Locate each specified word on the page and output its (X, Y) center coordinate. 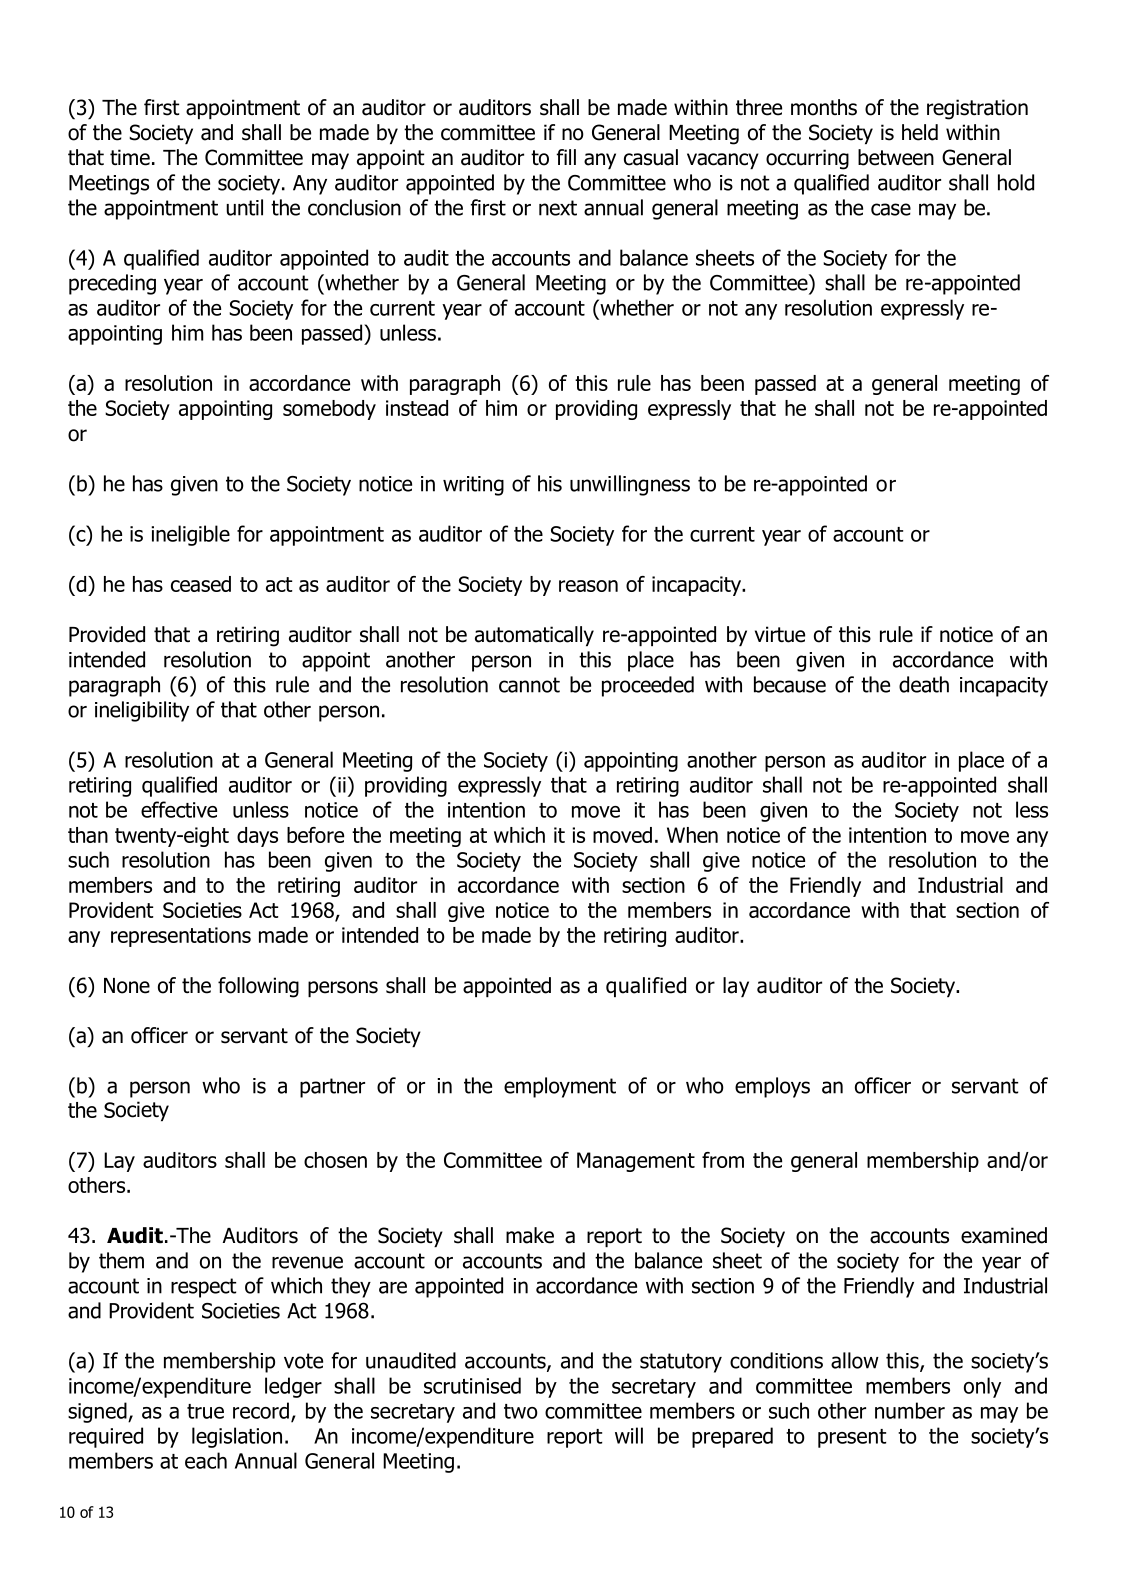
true (205, 1411)
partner (332, 1088)
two (521, 1411)
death (924, 684)
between (896, 157)
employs (772, 1087)
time (130, 157)
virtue (780, 634)
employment (560, 1087)
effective (179, 809)
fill (566, 157)
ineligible (190, 535)
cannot (529, 685)
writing (473, 486)
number (910, 1410)
